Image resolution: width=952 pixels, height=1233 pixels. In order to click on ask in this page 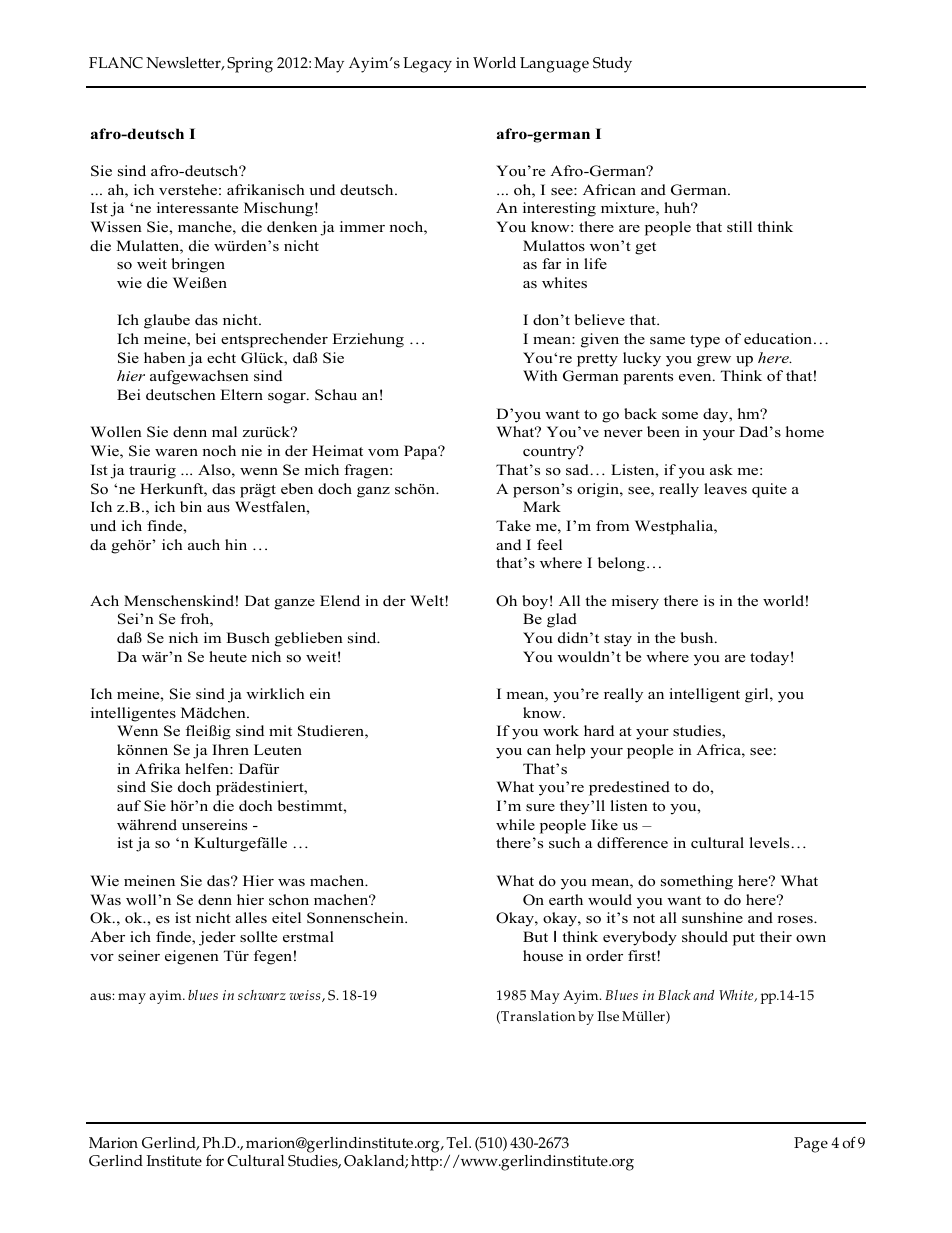, I will do `click(721, 469)`.
